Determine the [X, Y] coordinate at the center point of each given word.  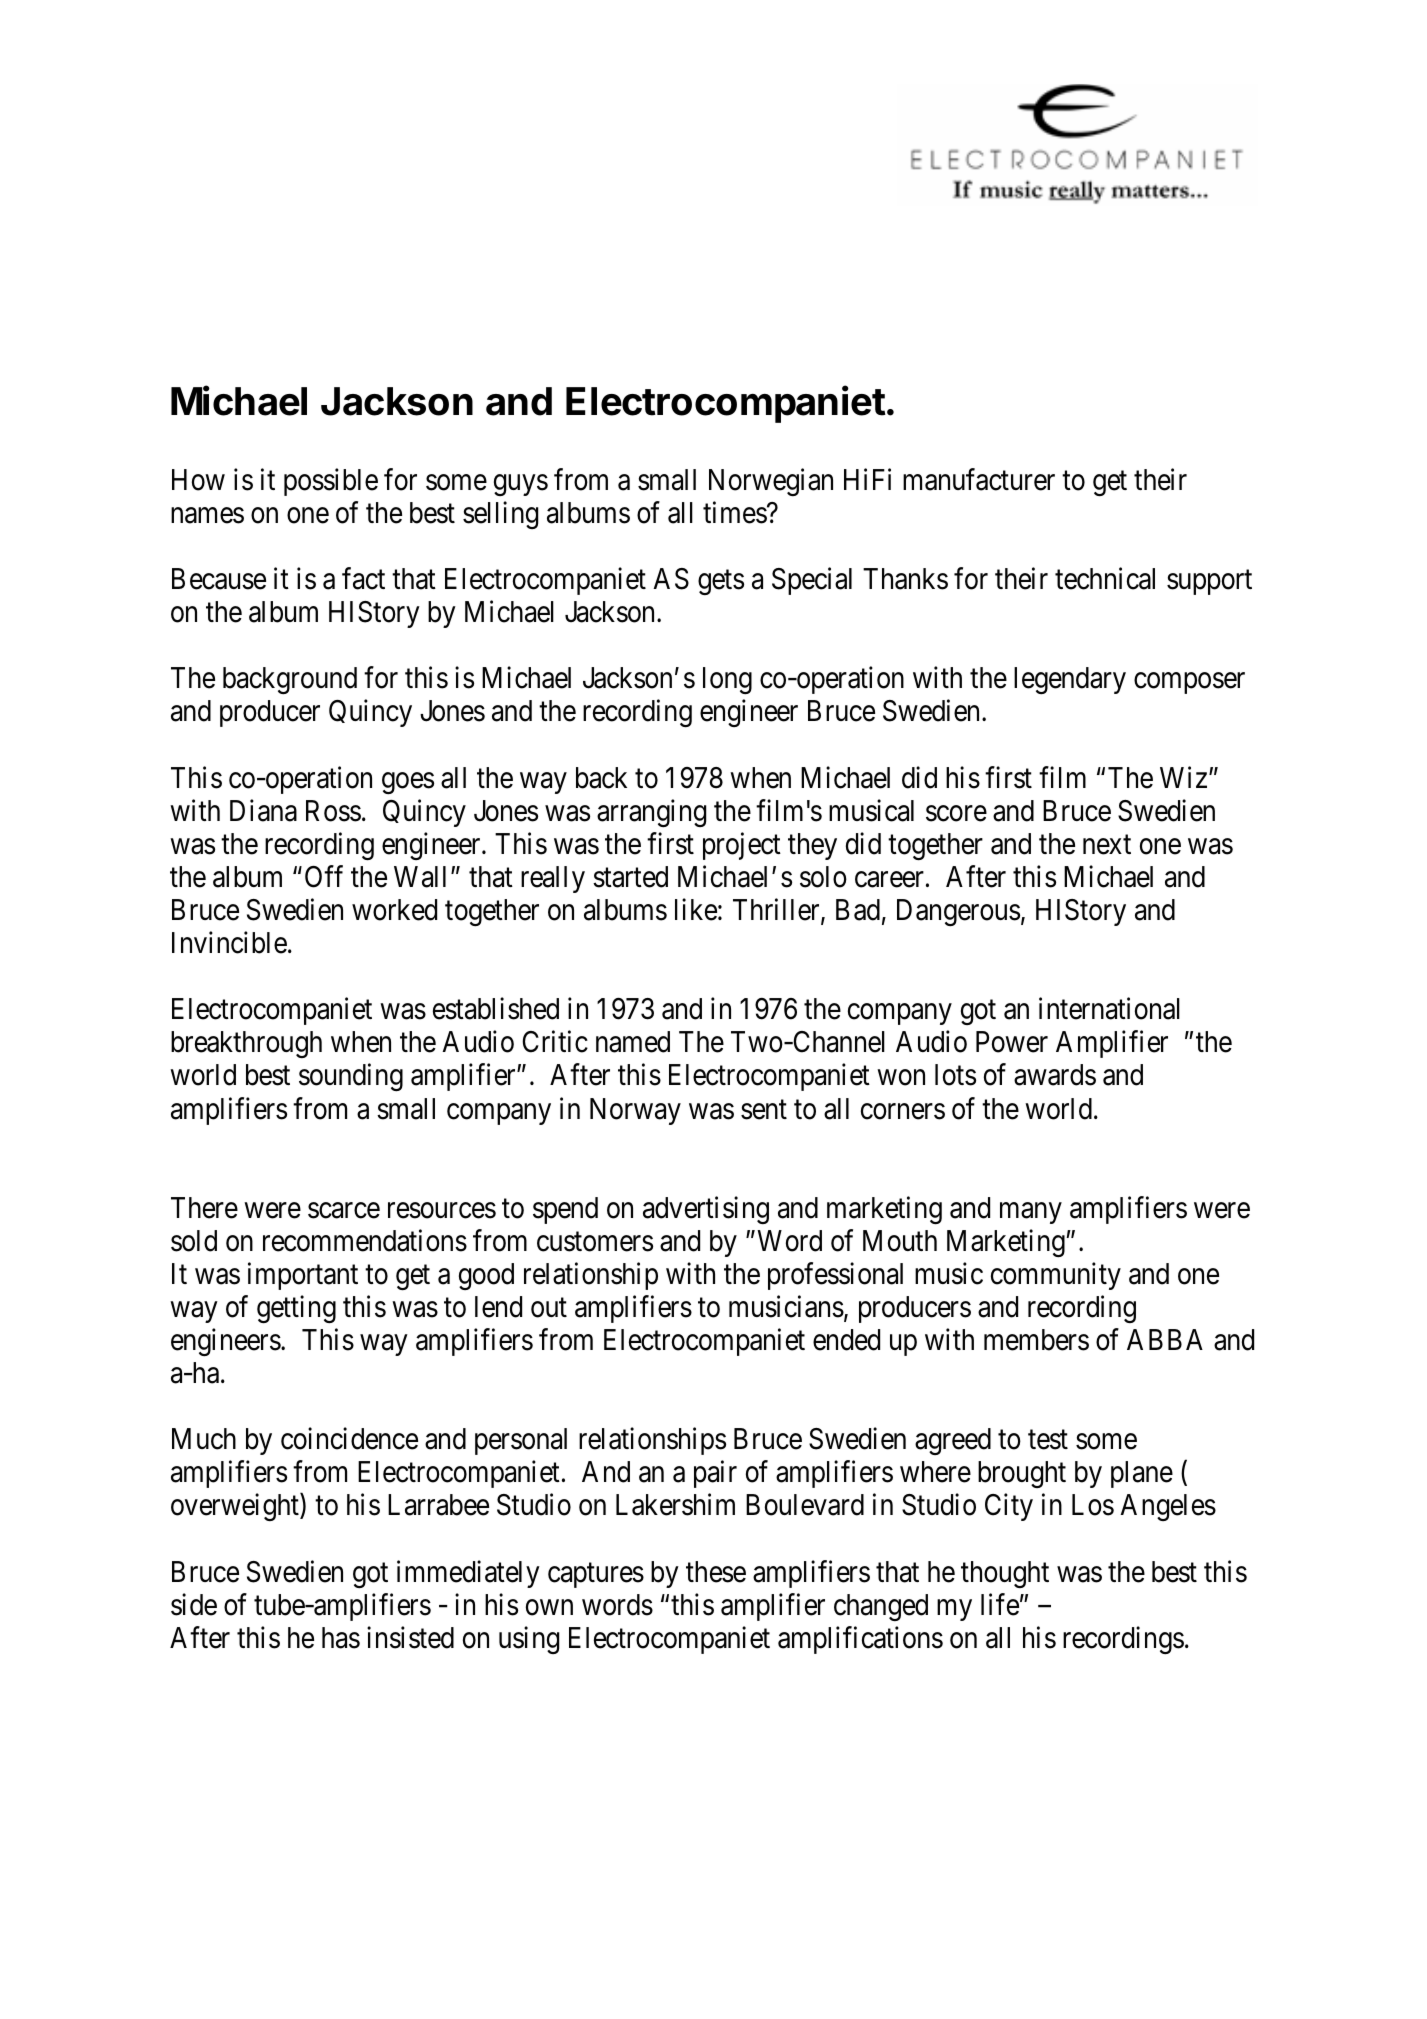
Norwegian [771, 482]
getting [296, 1309]
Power [1012, 1042]
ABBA [1165, 1339]
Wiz [1183, 777]
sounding [351, 1077]
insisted [410, 1637]
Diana [263, 810]
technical [1105, 578]
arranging [651, 813]
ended [846, 1340]
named [633, 1042]
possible [331, 482]
